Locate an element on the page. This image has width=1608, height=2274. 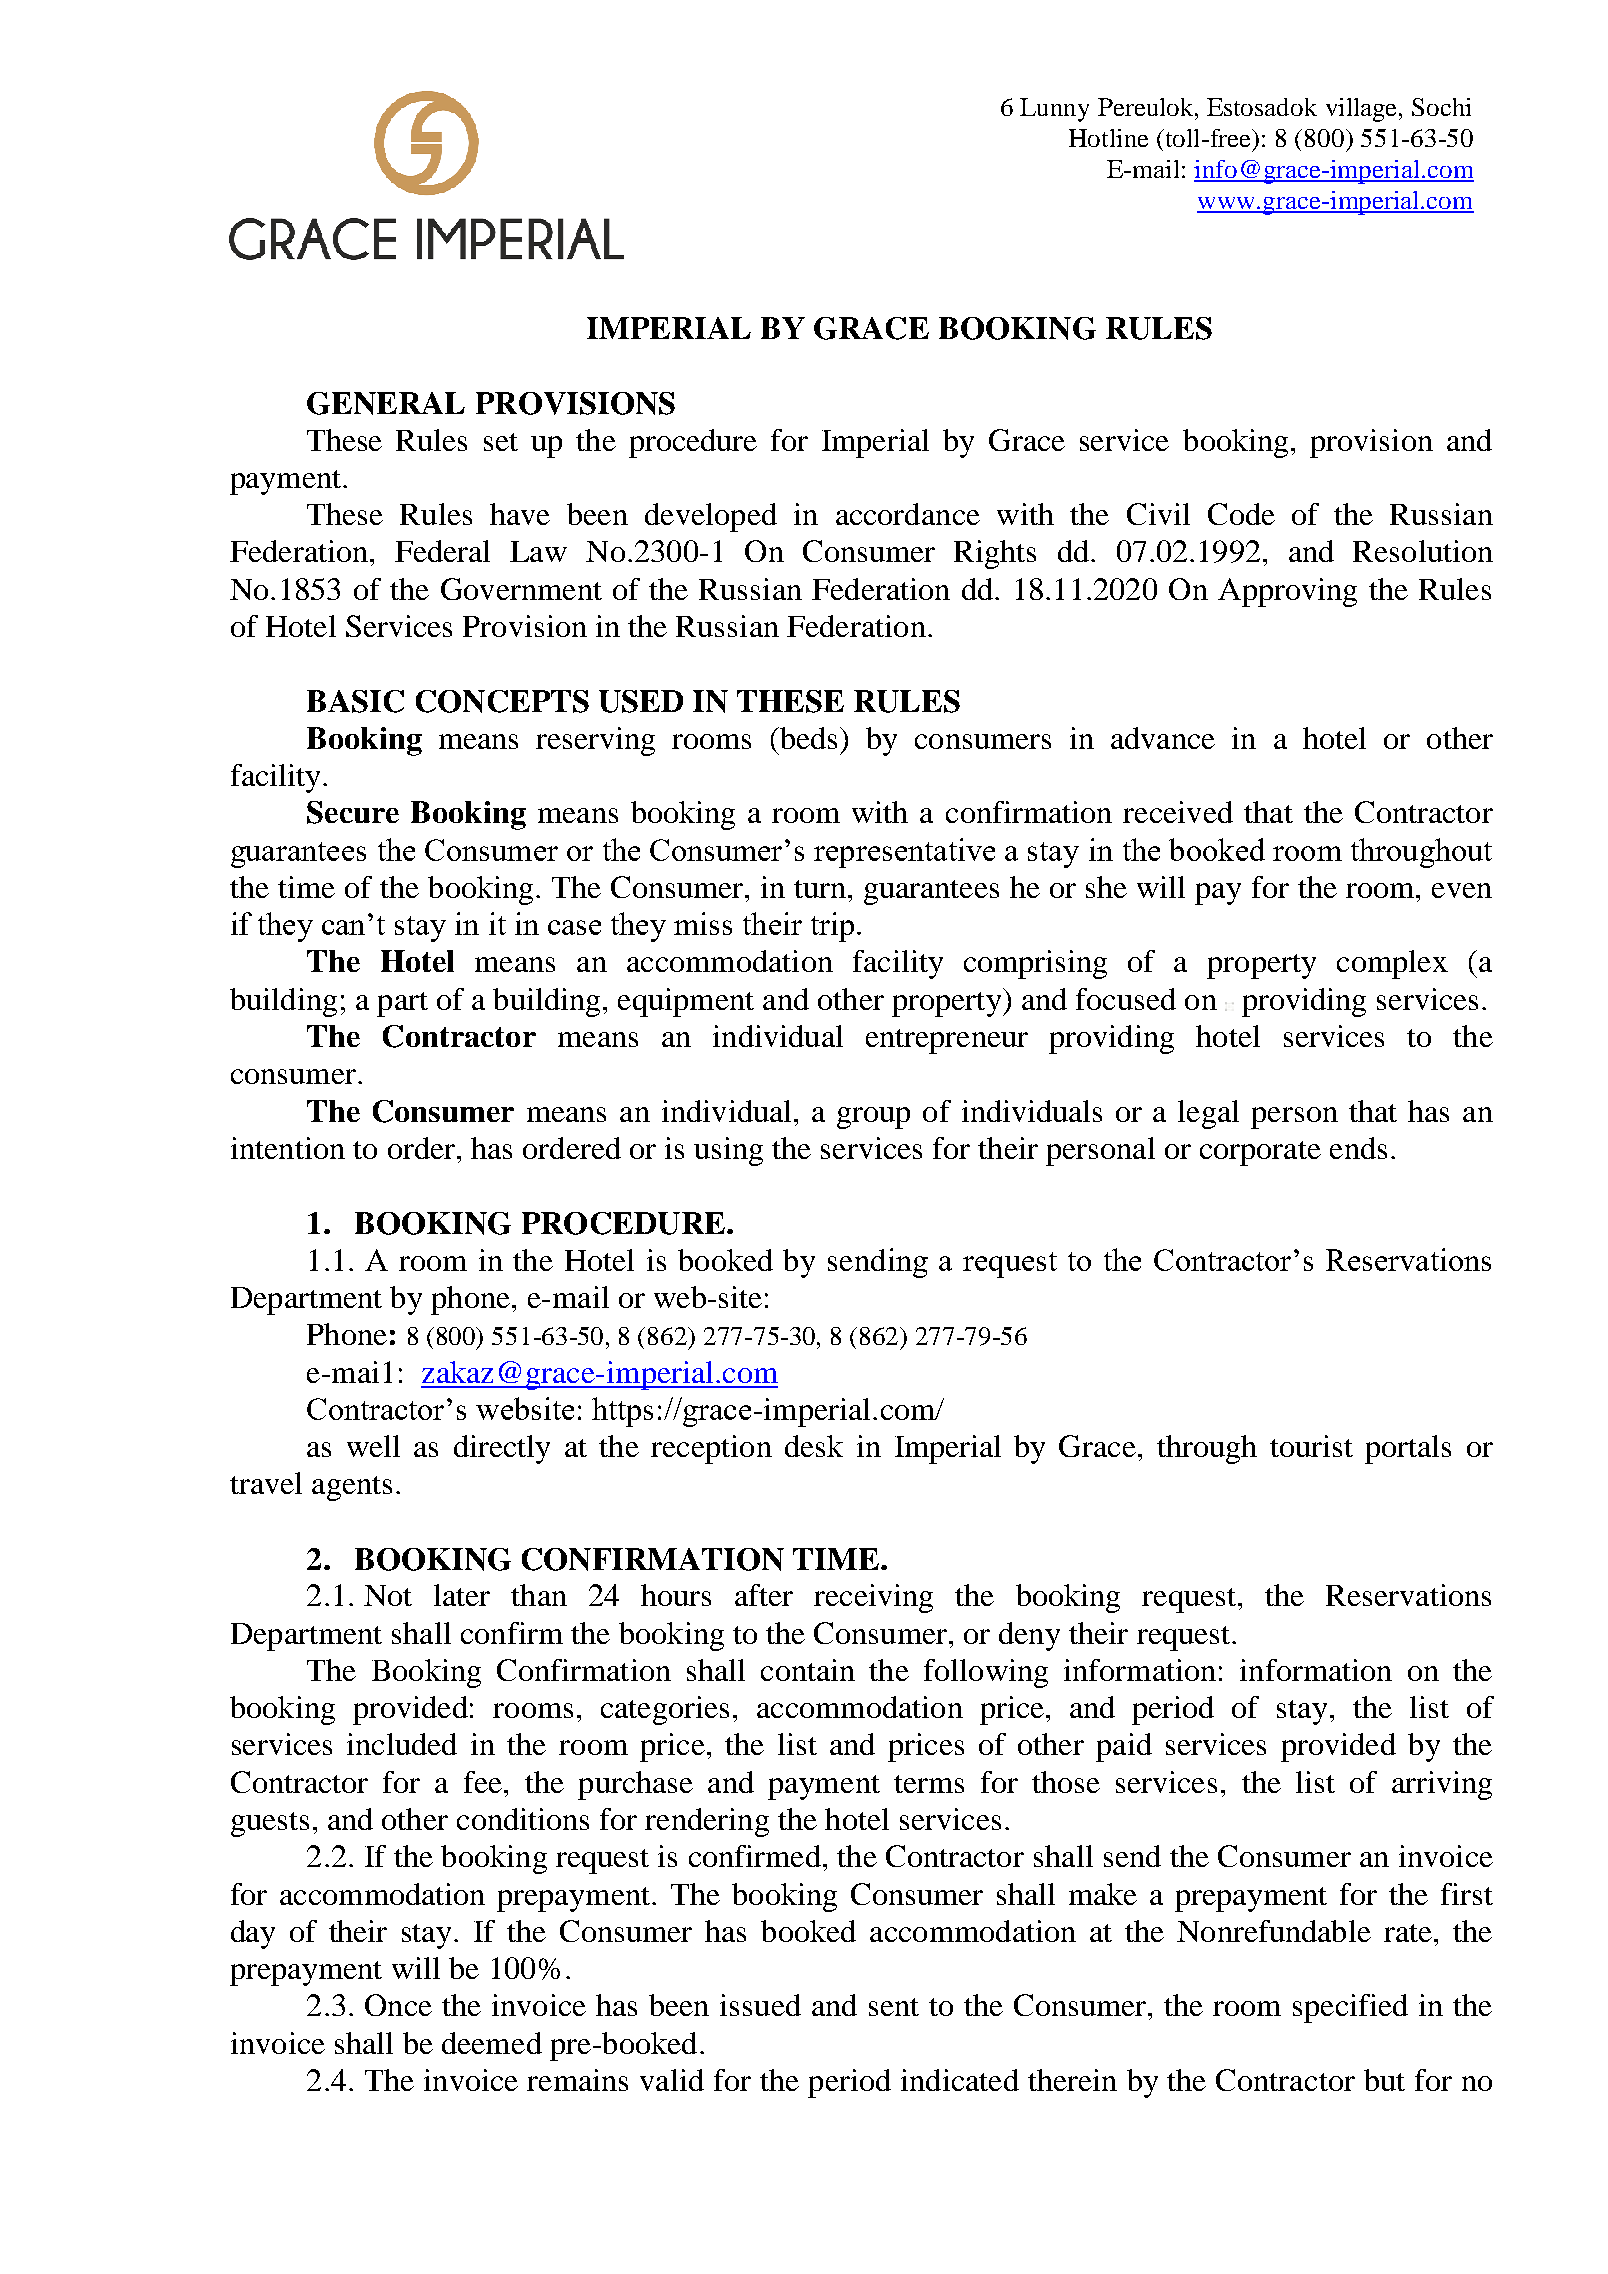
deemed is located at coordinates (492, 2043).
